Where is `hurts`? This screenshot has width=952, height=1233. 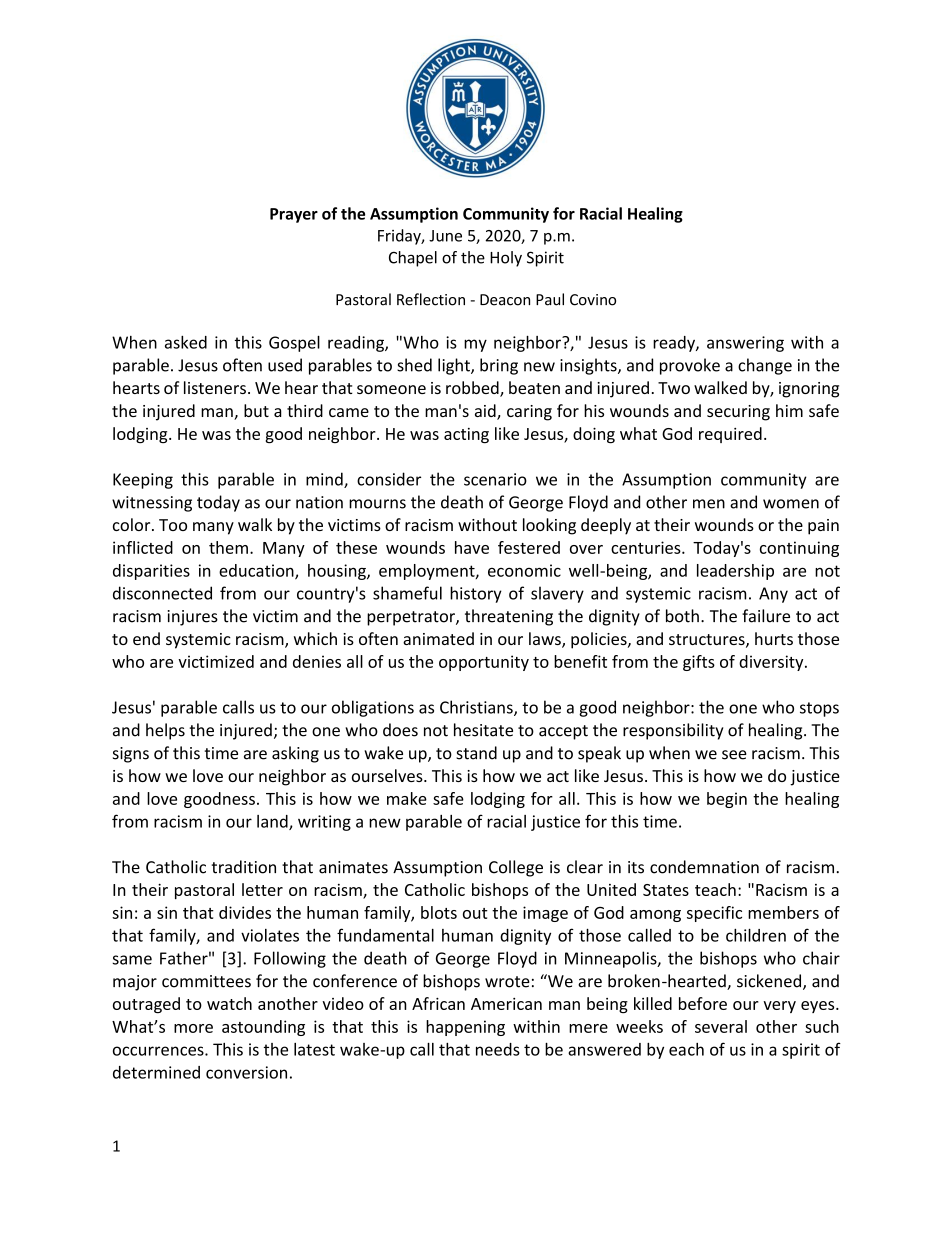 hurts is located at coordinates (774, 638).
